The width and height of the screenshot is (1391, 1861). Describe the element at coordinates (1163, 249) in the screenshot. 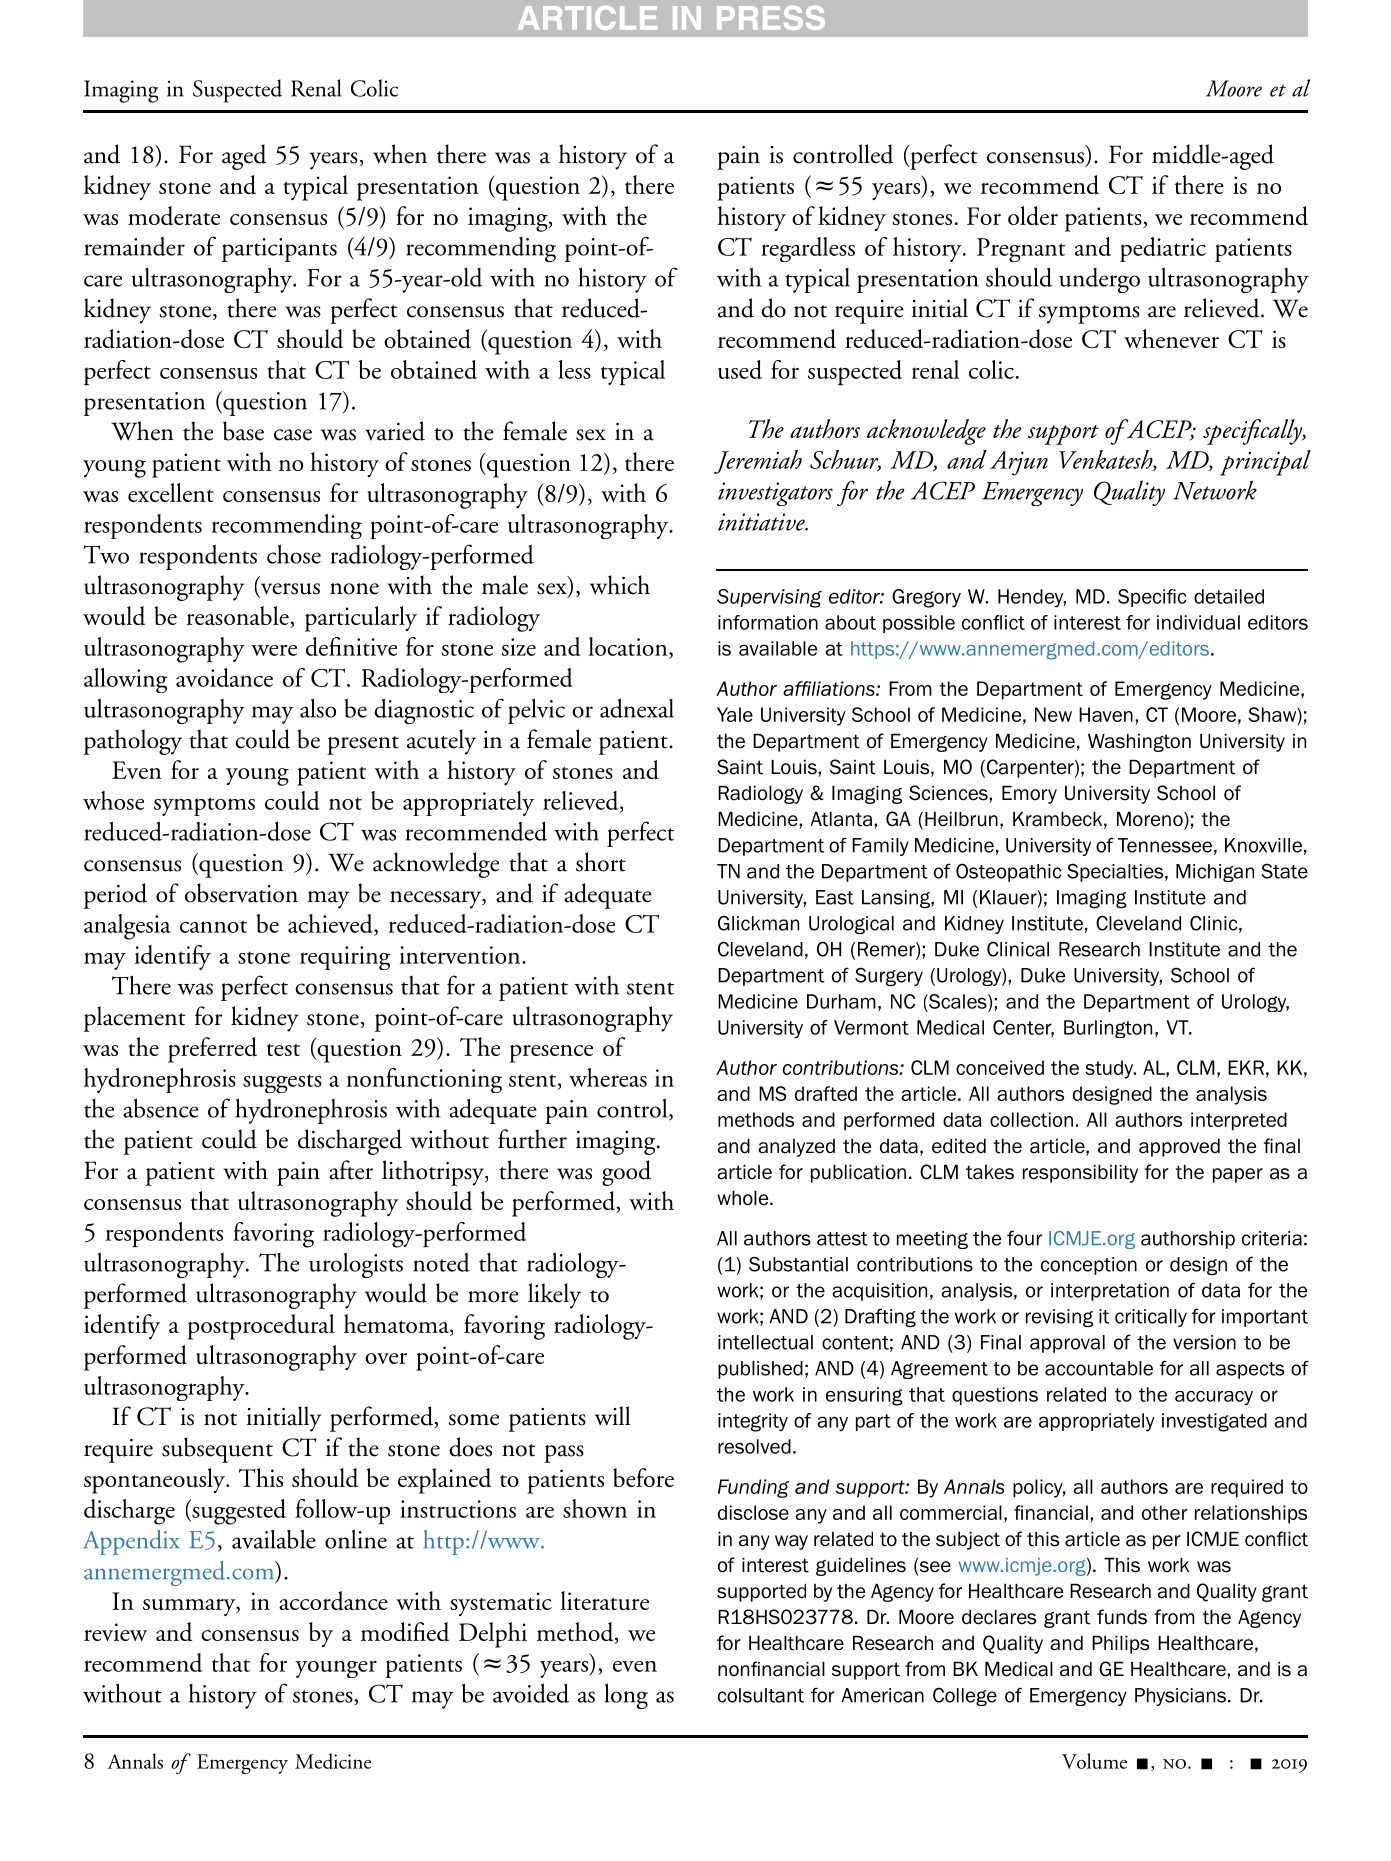

I see `pediatric` at that location.
